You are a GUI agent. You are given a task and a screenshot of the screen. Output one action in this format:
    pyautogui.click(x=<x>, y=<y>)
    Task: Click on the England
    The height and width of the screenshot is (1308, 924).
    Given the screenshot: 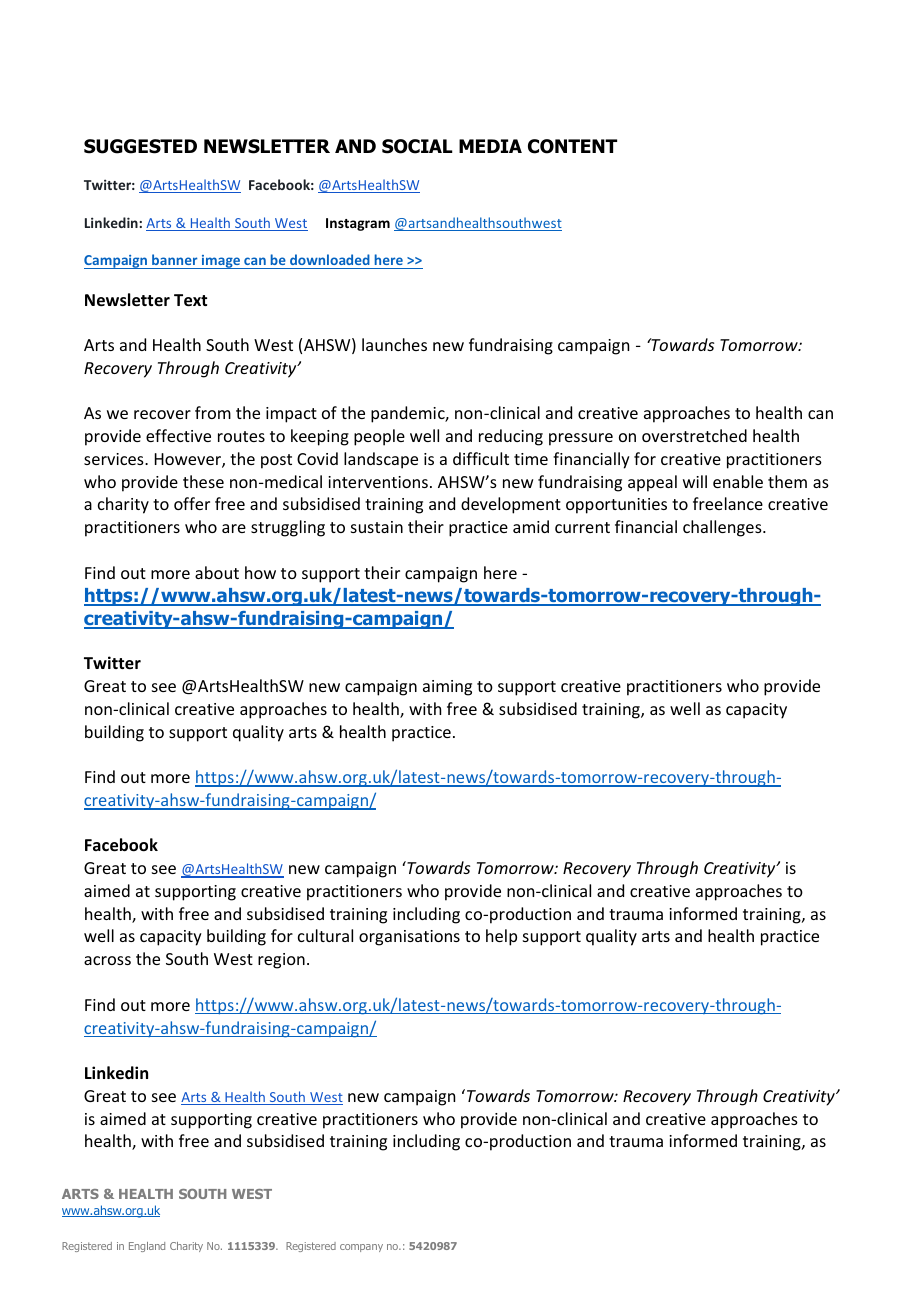 What is the action you would take?
    pyautogui.click(x=147, y=1247)
